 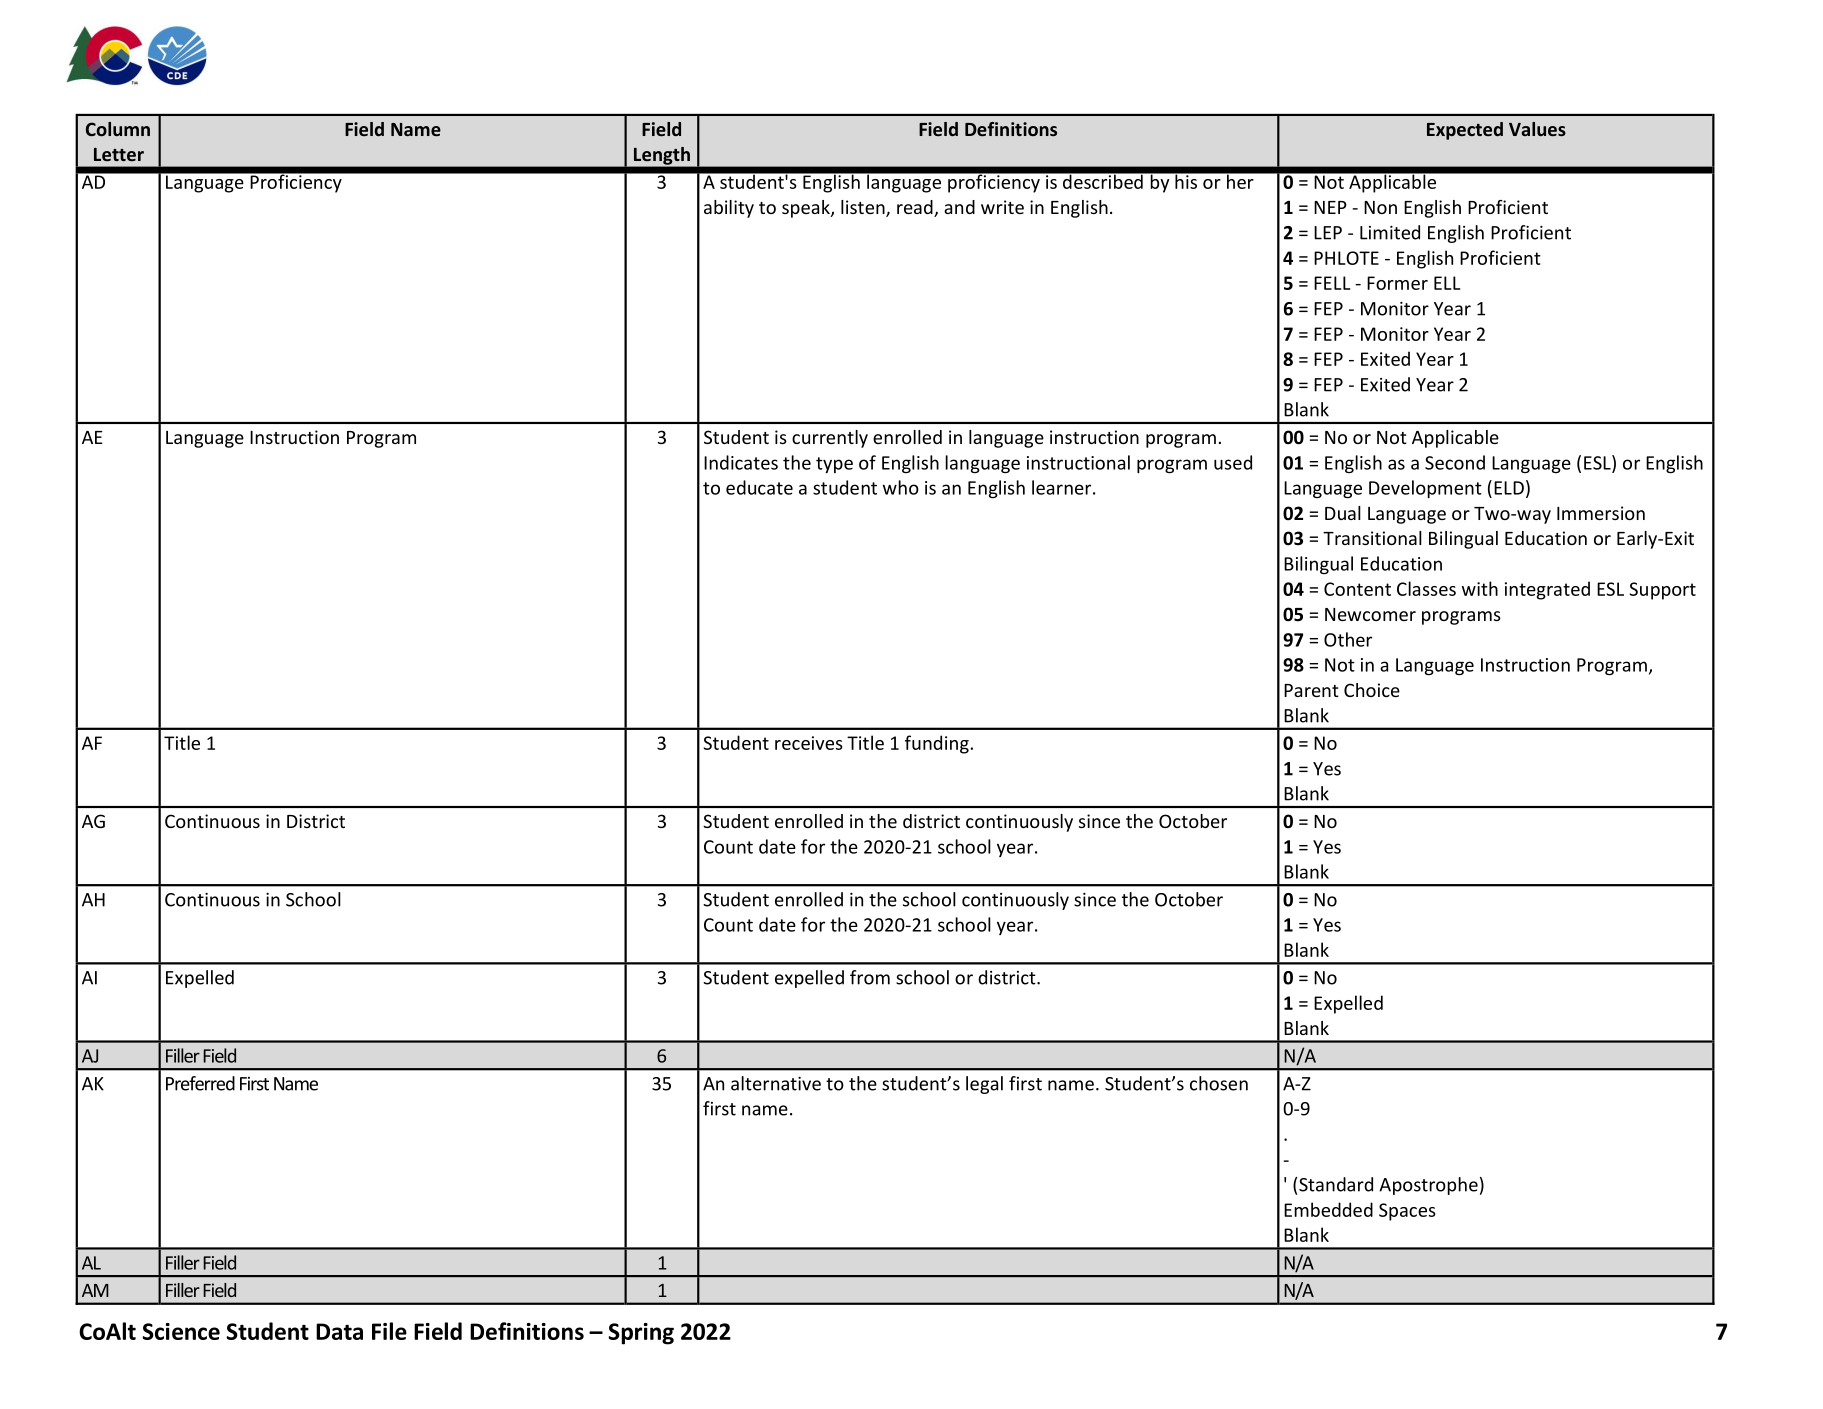 What do you see at coordinates (1465, 131) in the screenshot?
I see `Expected` at bounding box center [1465, 131].
